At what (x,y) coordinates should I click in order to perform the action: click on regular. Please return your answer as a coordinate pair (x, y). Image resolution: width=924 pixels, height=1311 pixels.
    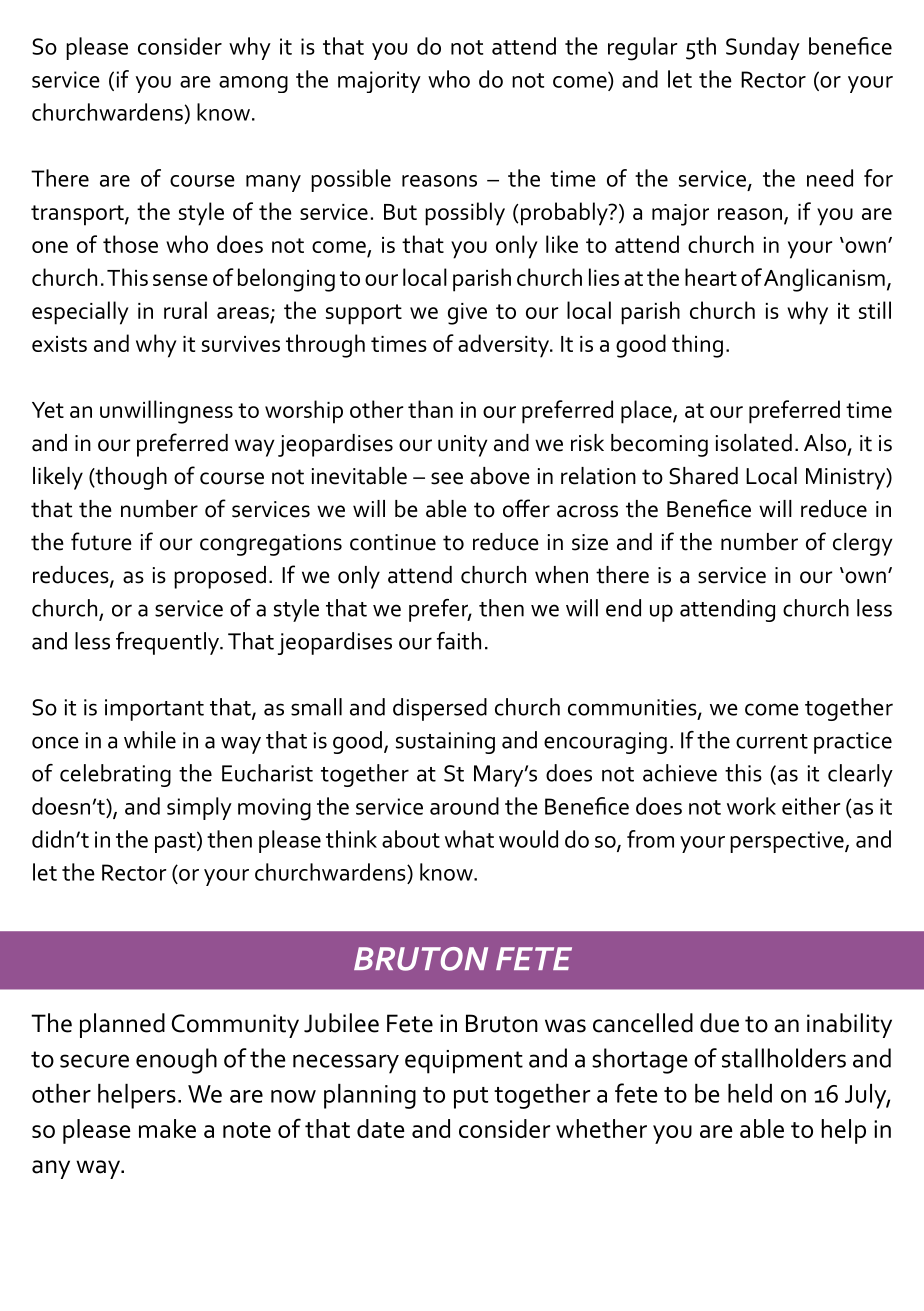
    Looking at the image, I should click on (642, 49).
